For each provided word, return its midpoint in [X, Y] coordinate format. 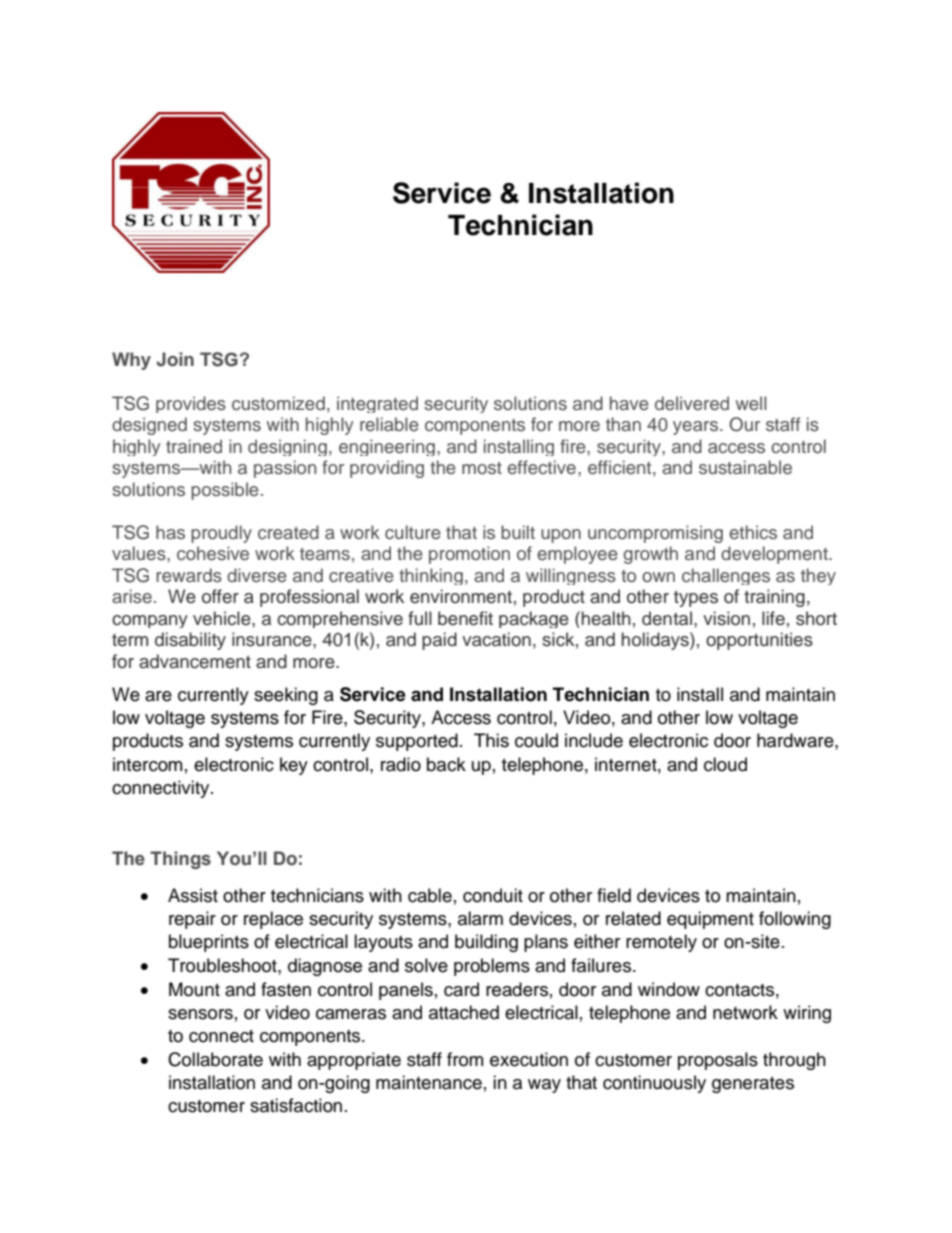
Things [180, 860]
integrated [377, 404]
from [465, 1059]
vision [726, 618]
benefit [465, 618]
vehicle [223, 618]
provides [191, 404]
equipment [710, 920]
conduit [493, 895]
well [751, 403]
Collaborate [215, 1059]
